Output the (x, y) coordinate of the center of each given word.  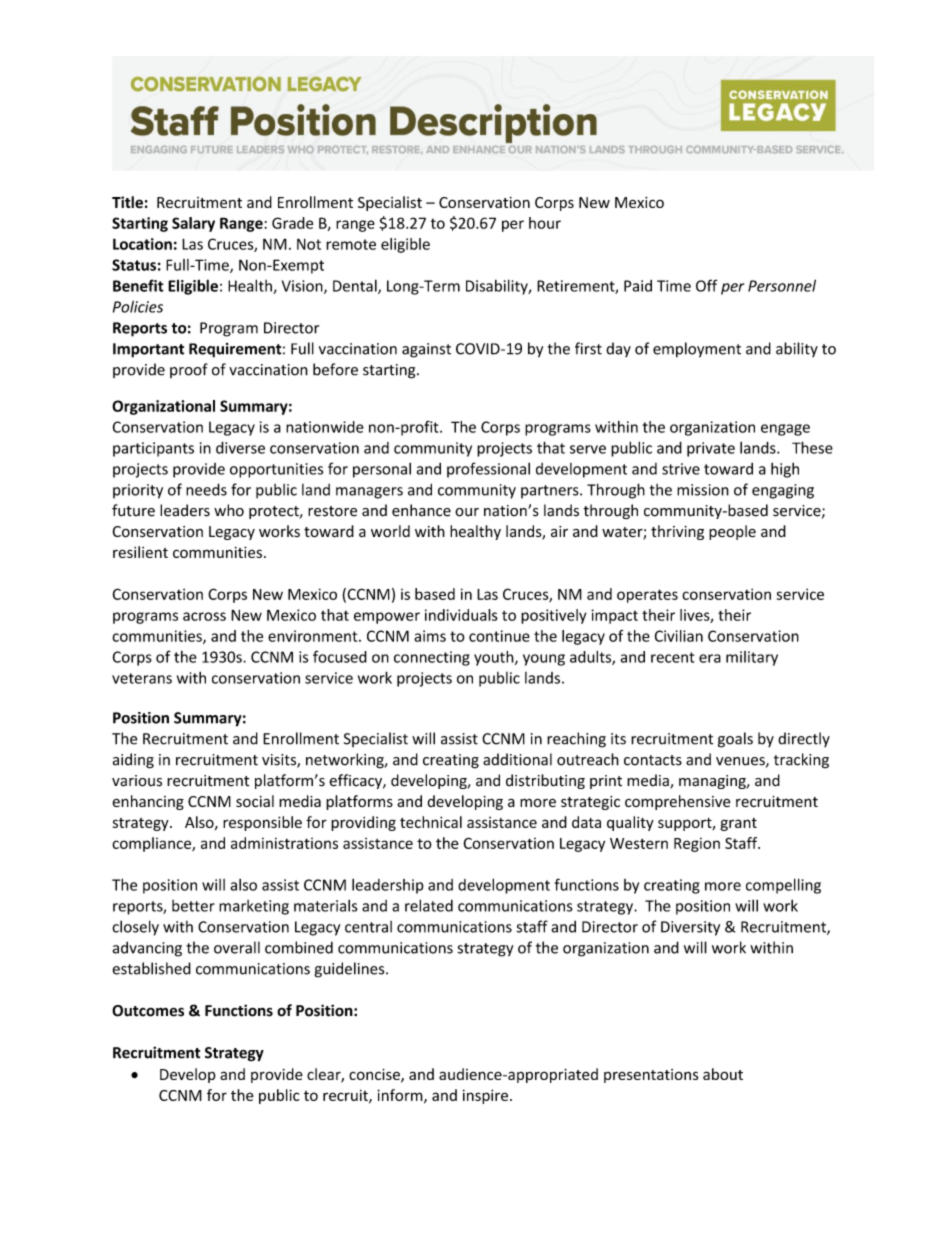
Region (697, 845)
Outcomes (148, 1011)
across (204, 616)
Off (707, 285)
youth (495, 658)
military (752, 658)
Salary (193, 224)
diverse (240, 447)
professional (488, 470)
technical (431, 822)
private (711, 449)
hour (545, 223)
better (193, 906)
